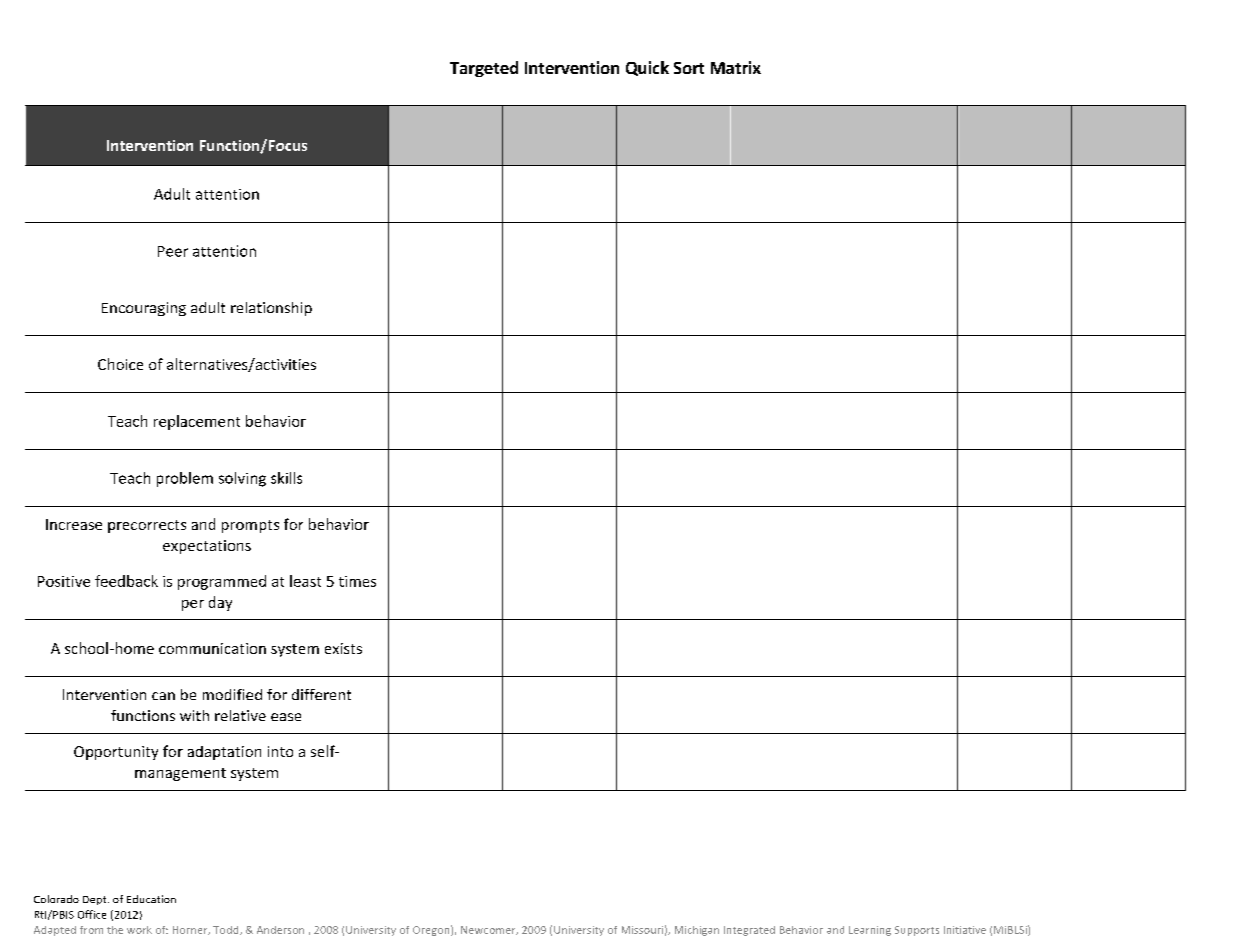 The width and height of the screenshot is (1233, 952). I want to click on Learning, so click(870, 931).
